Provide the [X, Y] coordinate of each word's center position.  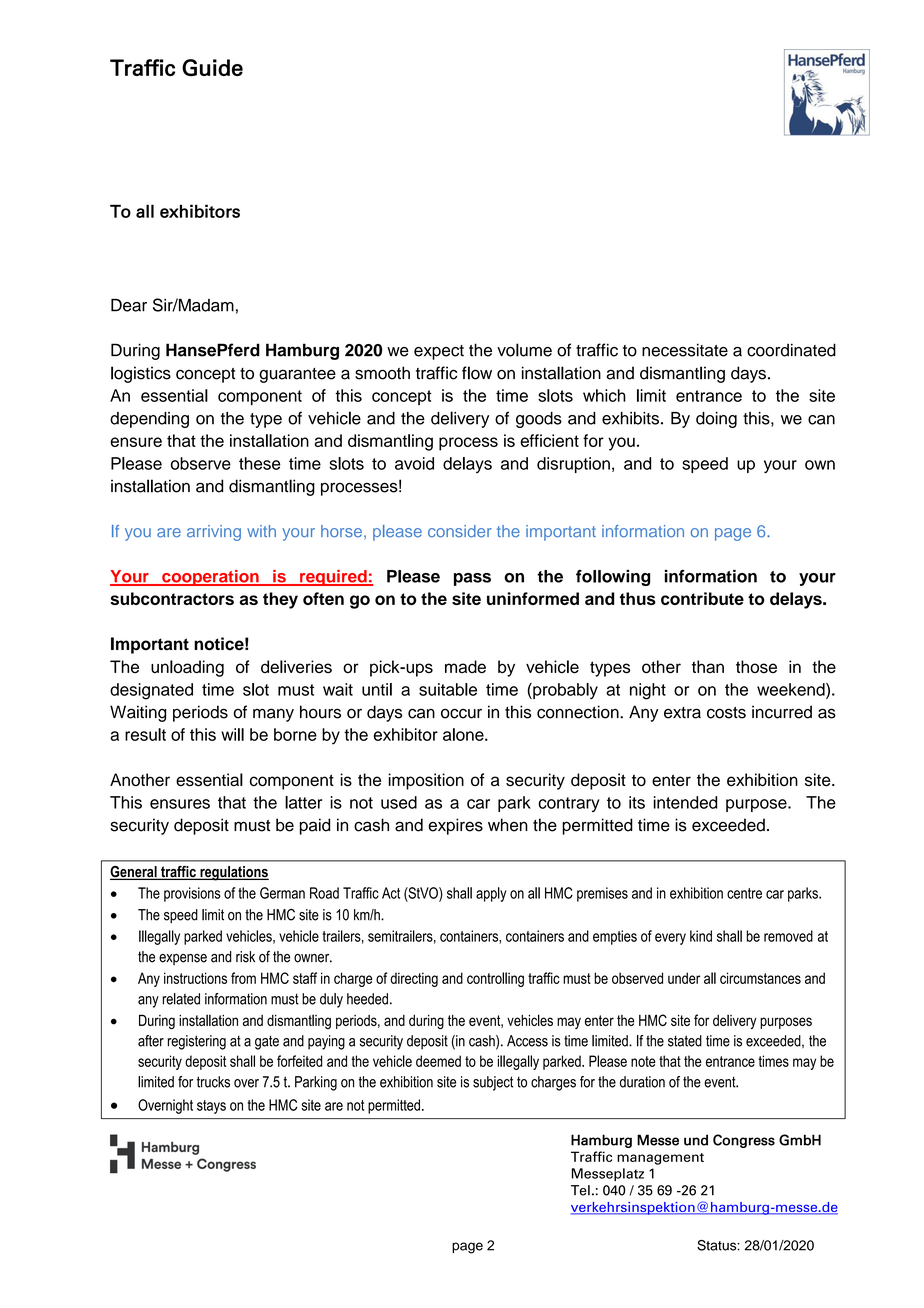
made [465, 666]
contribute [702, 598]
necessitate [685, 350]
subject [493, 1083]
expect [439, 352]
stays [211, 1107]
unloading [187, 668]
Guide [212, 67]
